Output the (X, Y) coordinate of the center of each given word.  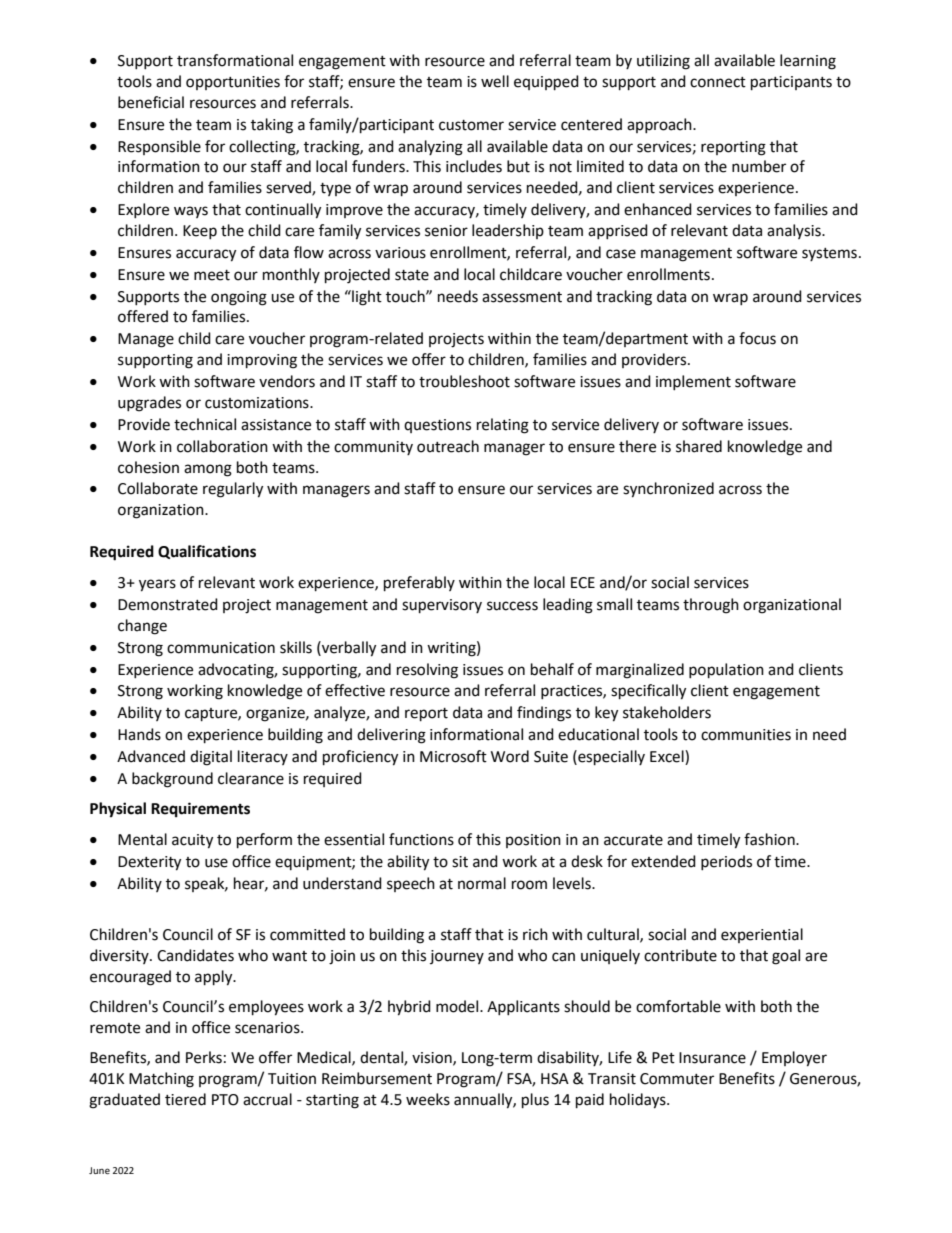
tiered (185, 1099)
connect (718, 82)
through (711, 606)
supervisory (442, 606)
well (495, 81)
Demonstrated (168, 604)
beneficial (151, 102)
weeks (428, 1099)
